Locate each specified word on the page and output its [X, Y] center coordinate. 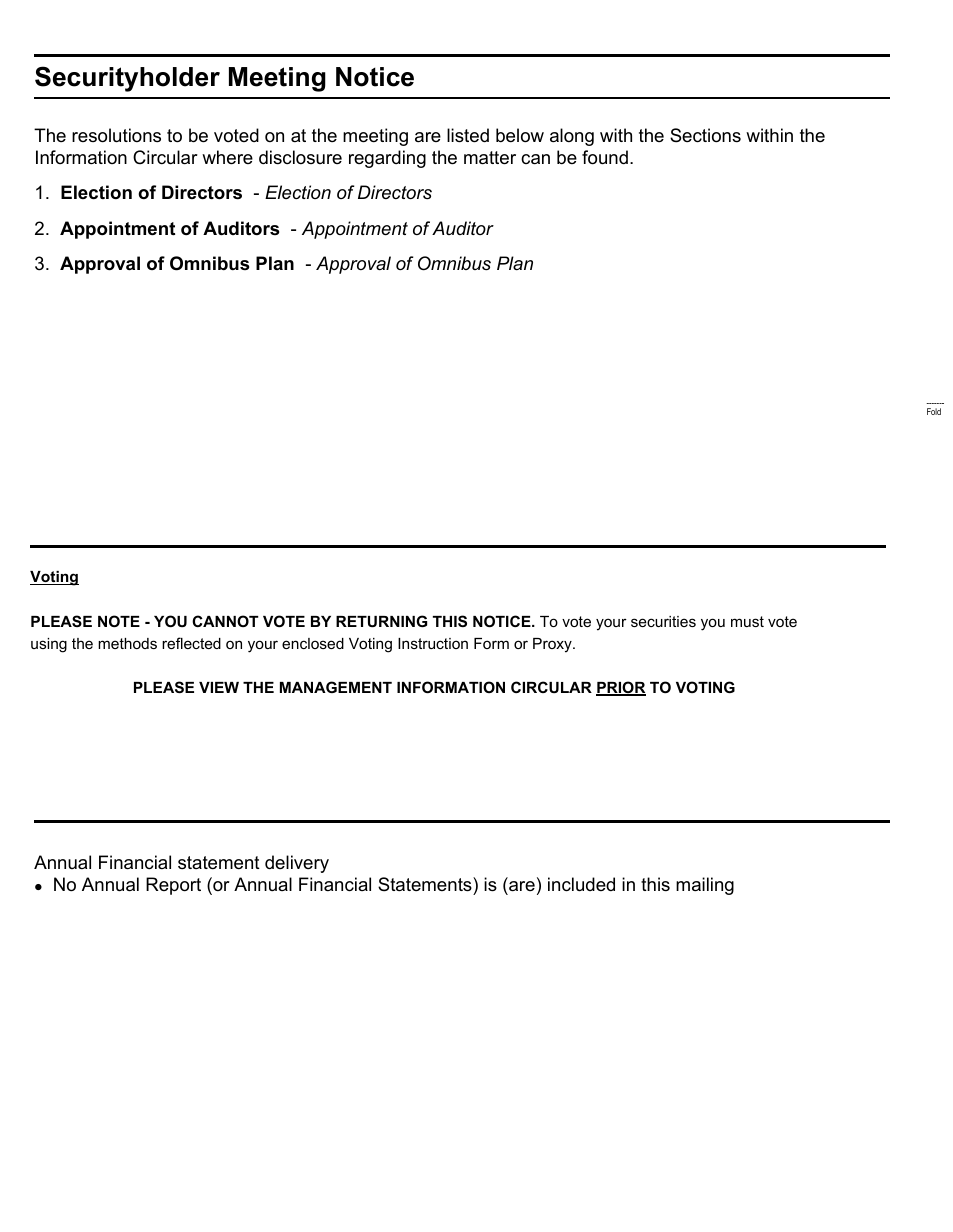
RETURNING [381, 621]
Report [173, 886]
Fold [934, 411]
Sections [705, 135]
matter [490, 158]
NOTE [119, 621]
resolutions [116, 135]
